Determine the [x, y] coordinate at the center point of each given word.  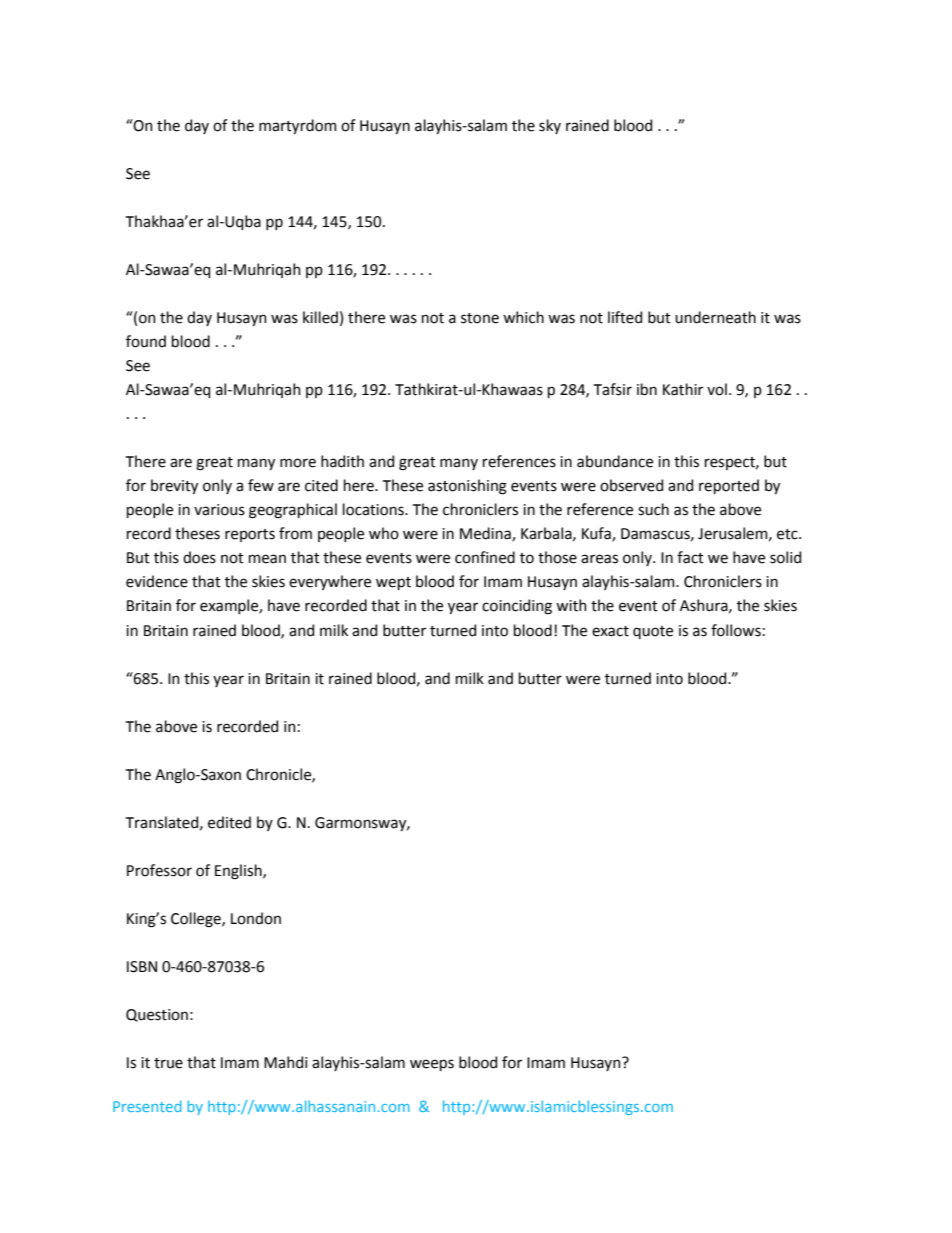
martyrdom [298, 126]
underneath [715, 317]
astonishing [467, 487]
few [261, 485]
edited [229, 822]
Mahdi [285, 1062]
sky [550, 126]
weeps [432, 1065]
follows [736, 630]
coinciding [517, 607]
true [168, 1063]
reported [729, 486]
